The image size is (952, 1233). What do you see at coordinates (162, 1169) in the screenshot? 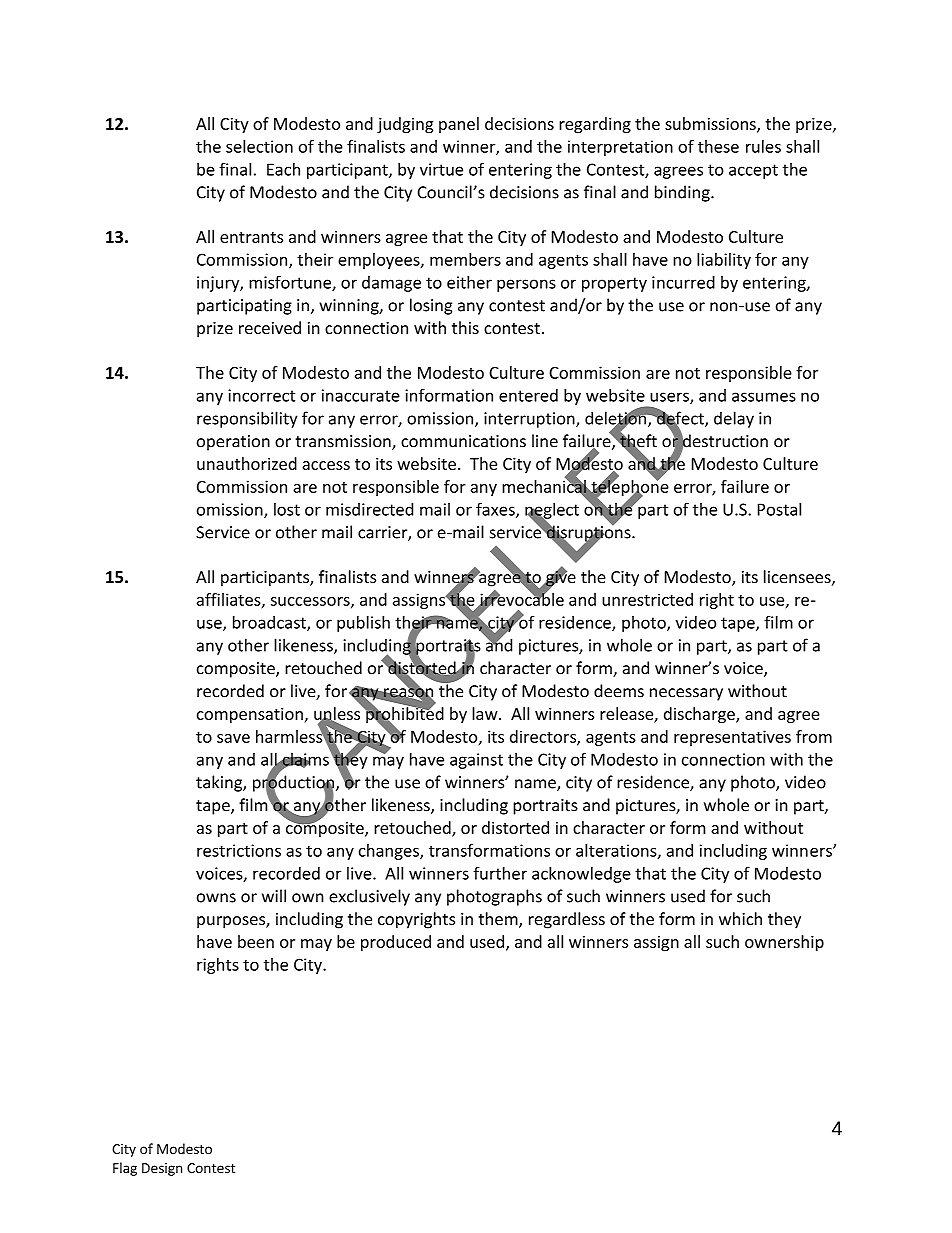
I see `Design` at bounding box center [162, 1169].
